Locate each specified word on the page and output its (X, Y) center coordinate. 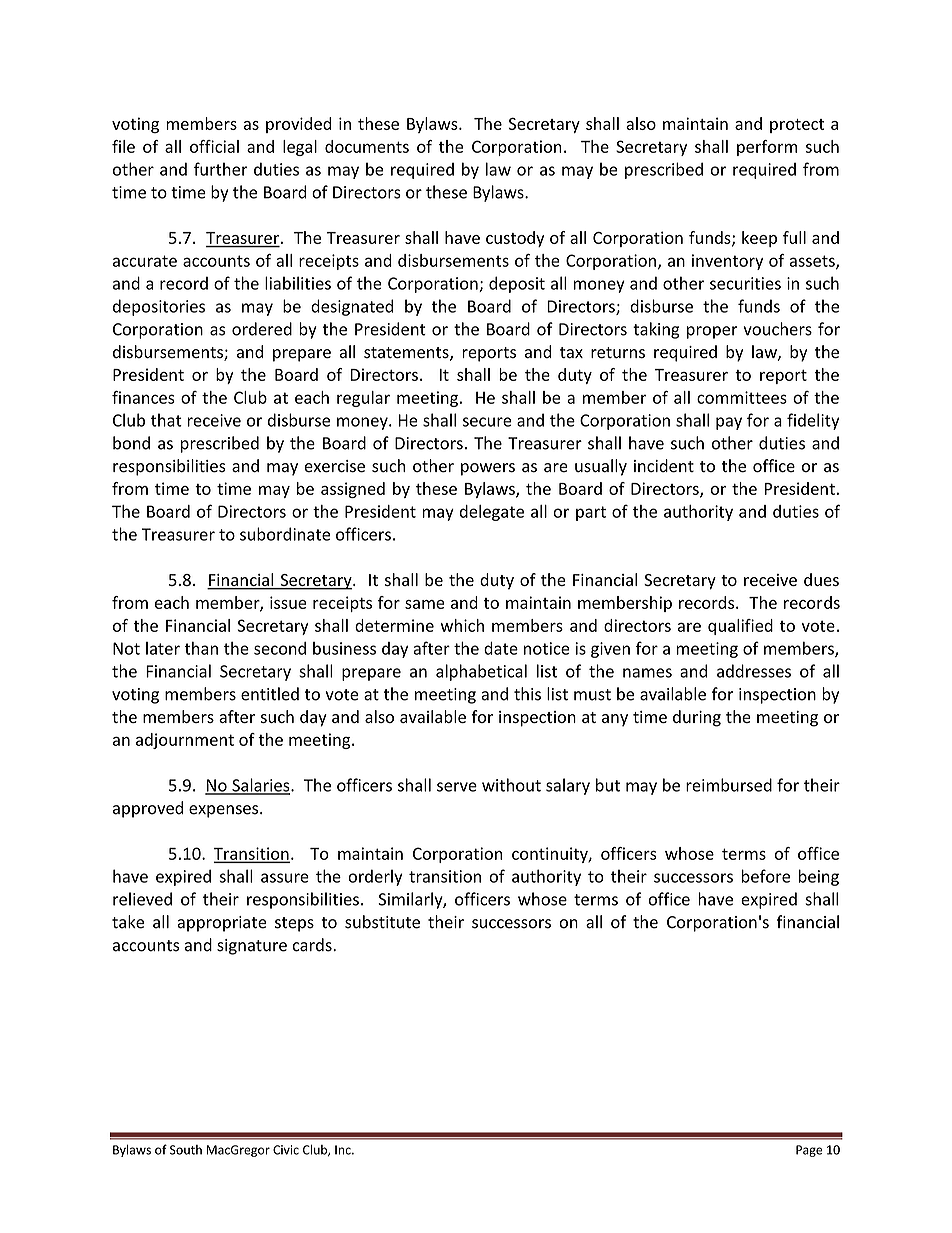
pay (729, 423)
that (166, 420)
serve (457, 787)
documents (367, 146)
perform (767, 148)
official (214, 146)
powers (488, 469)
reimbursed (729, 785)
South (186, 1150)
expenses (225, 811)
